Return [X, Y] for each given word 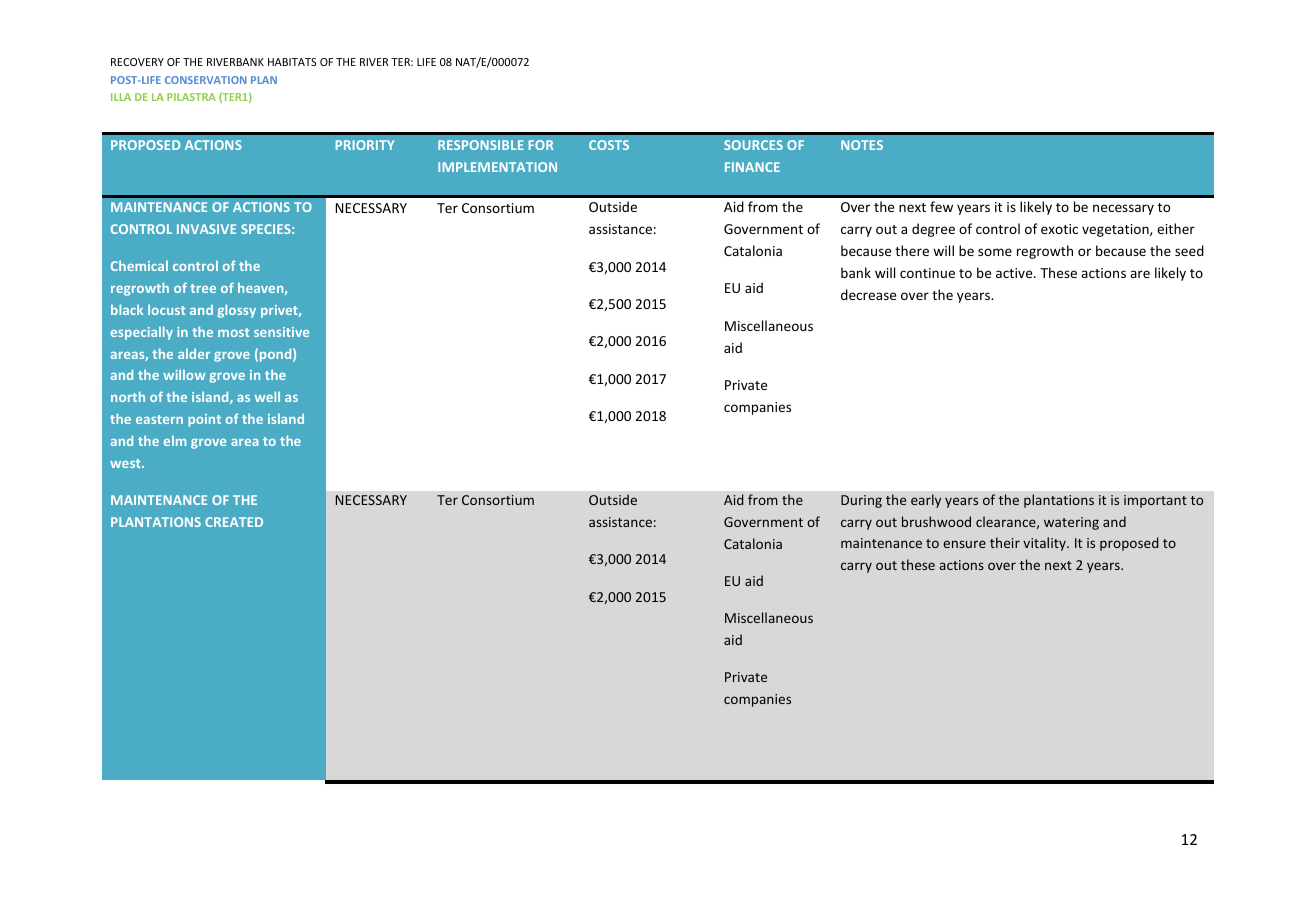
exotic [1059, 229]
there [912, 250]
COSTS [609, 145]
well [267, 396]
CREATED [234, 522]
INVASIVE [206, 229]
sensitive [281, 332]
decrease [868, 294]
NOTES [862, 145]
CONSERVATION [205, 80]
